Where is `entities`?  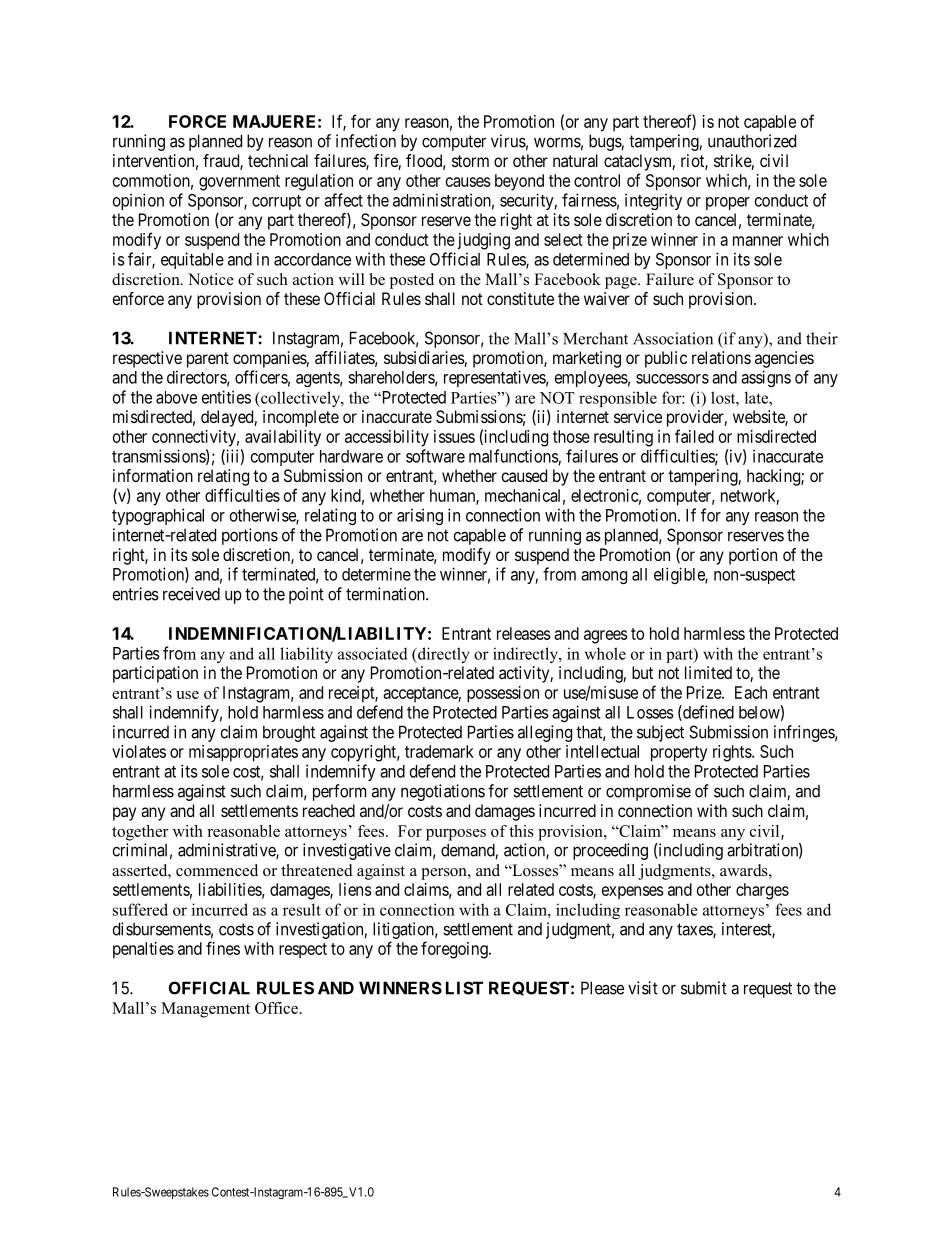
entities is located at coordinates (226, 397).
